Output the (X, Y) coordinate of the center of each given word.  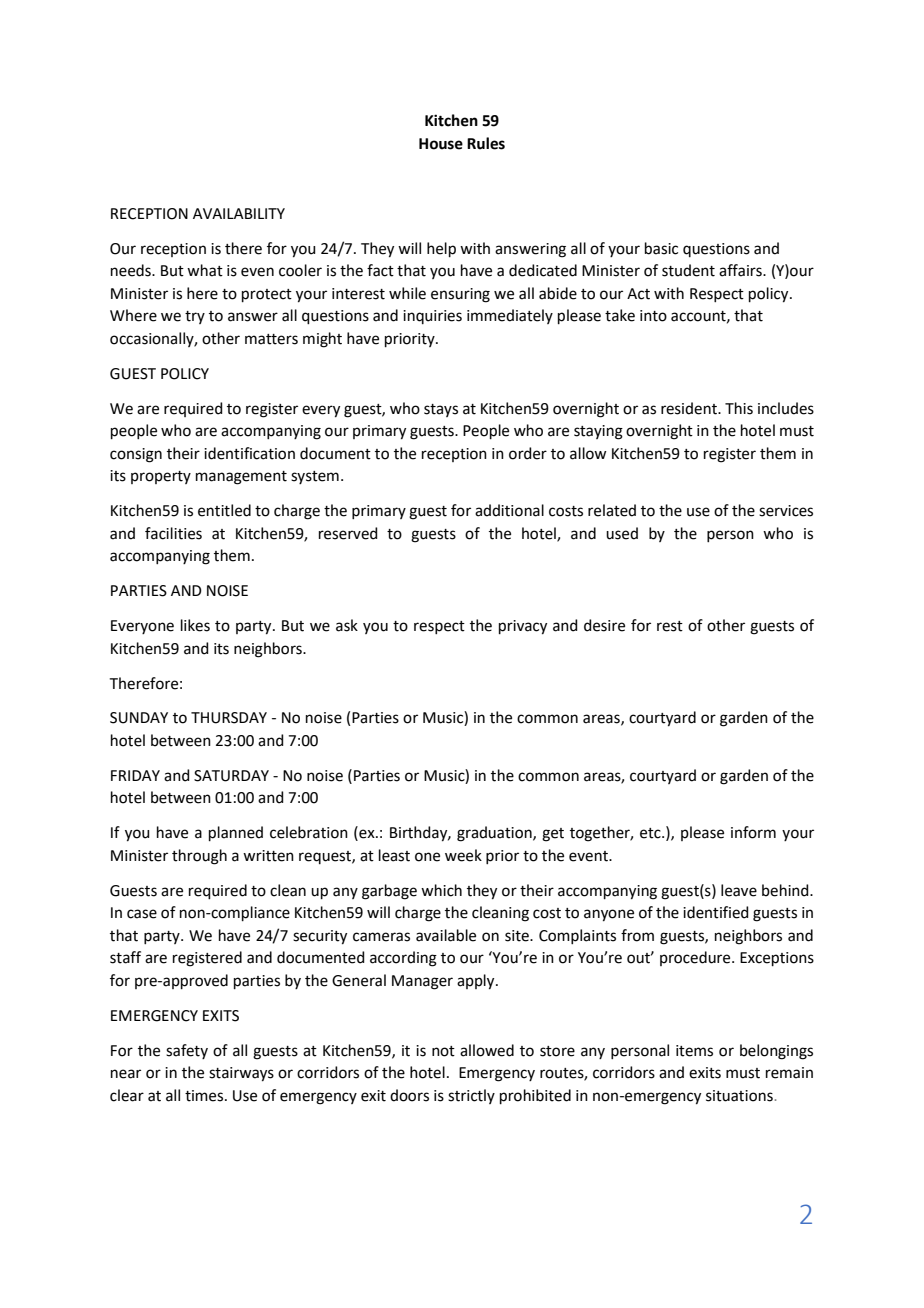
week (463, 855)
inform (753, 832)
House (441, 144)
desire (604, 625)
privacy (523, 627)
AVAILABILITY (239, 213)
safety (187, 1051)
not (443, 1051)
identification (249, 453)
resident (690, 408)
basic (661, 248)
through (199, 857)
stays (441, 410)
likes (195, 625)
